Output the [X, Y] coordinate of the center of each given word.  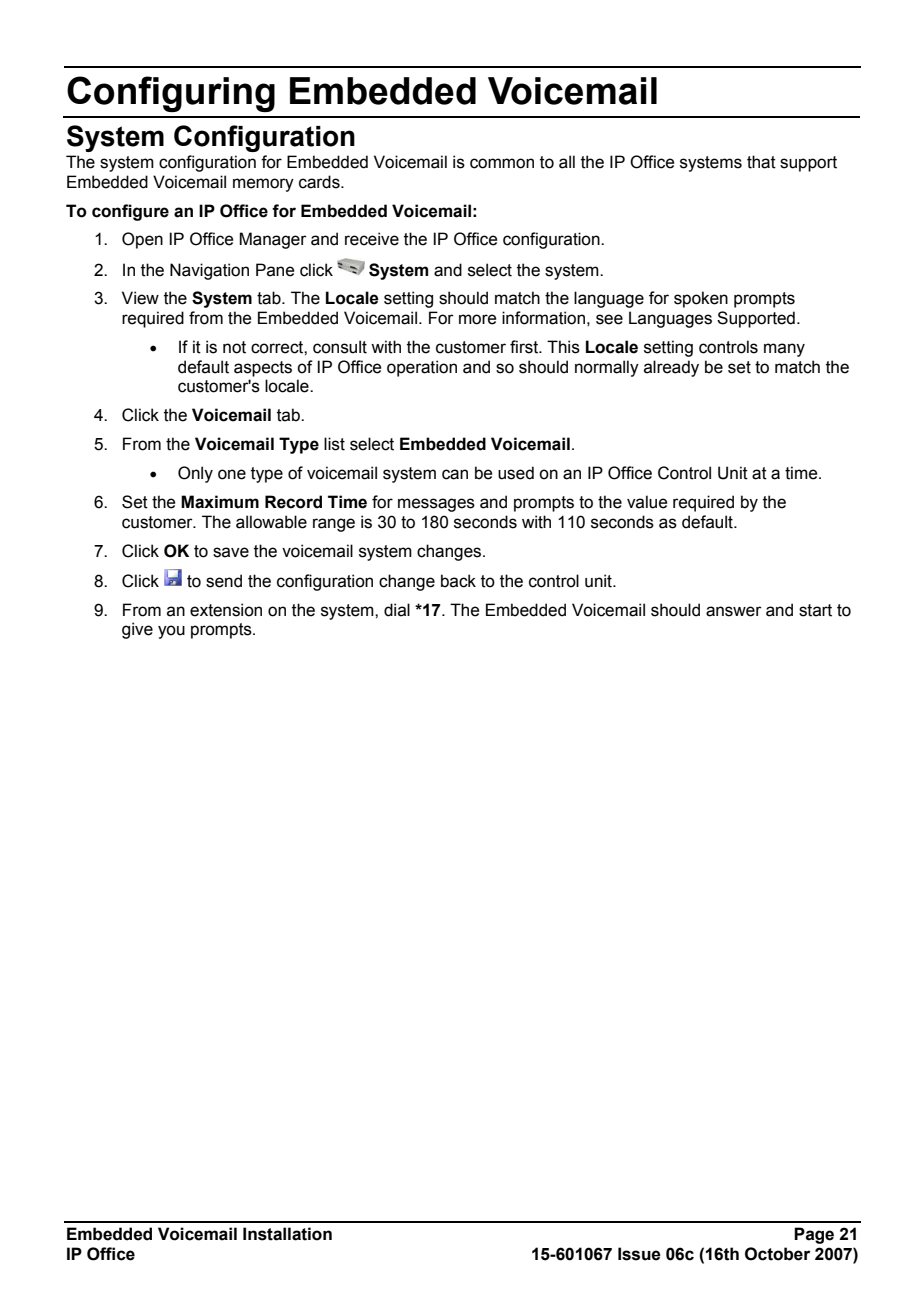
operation [422, 368]
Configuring [171, 94]
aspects [263, 369]
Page [814, 1235]
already [671, 368]
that [761, 162]
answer [734, 611]
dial [397, 610]
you [171, 632]
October [777, 1254]
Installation [287, 1234]
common [502, 163]
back [458, 581]
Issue [639, 1254]
